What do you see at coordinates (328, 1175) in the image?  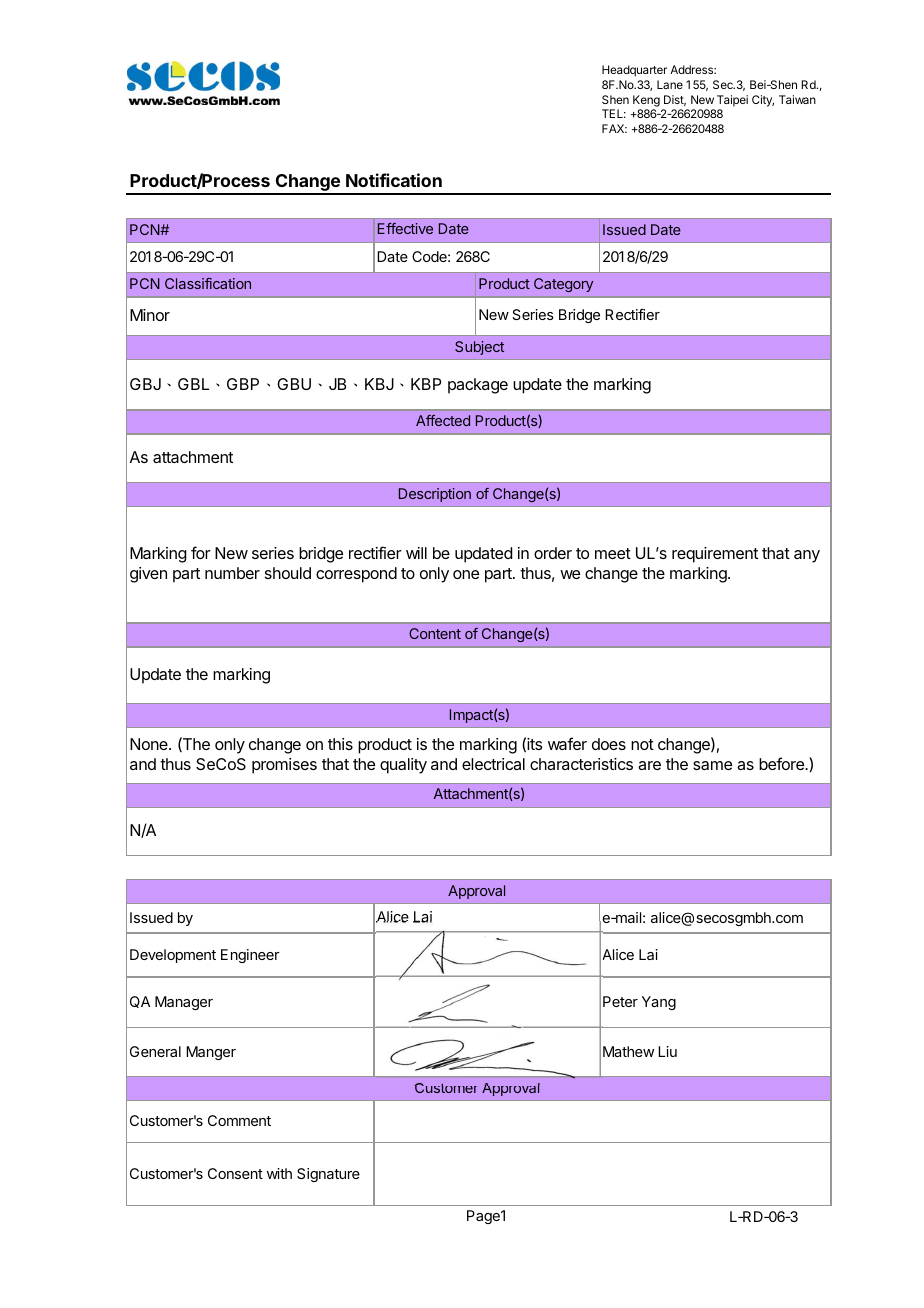 I see `Signature` at bounding box center [328, 1175].
